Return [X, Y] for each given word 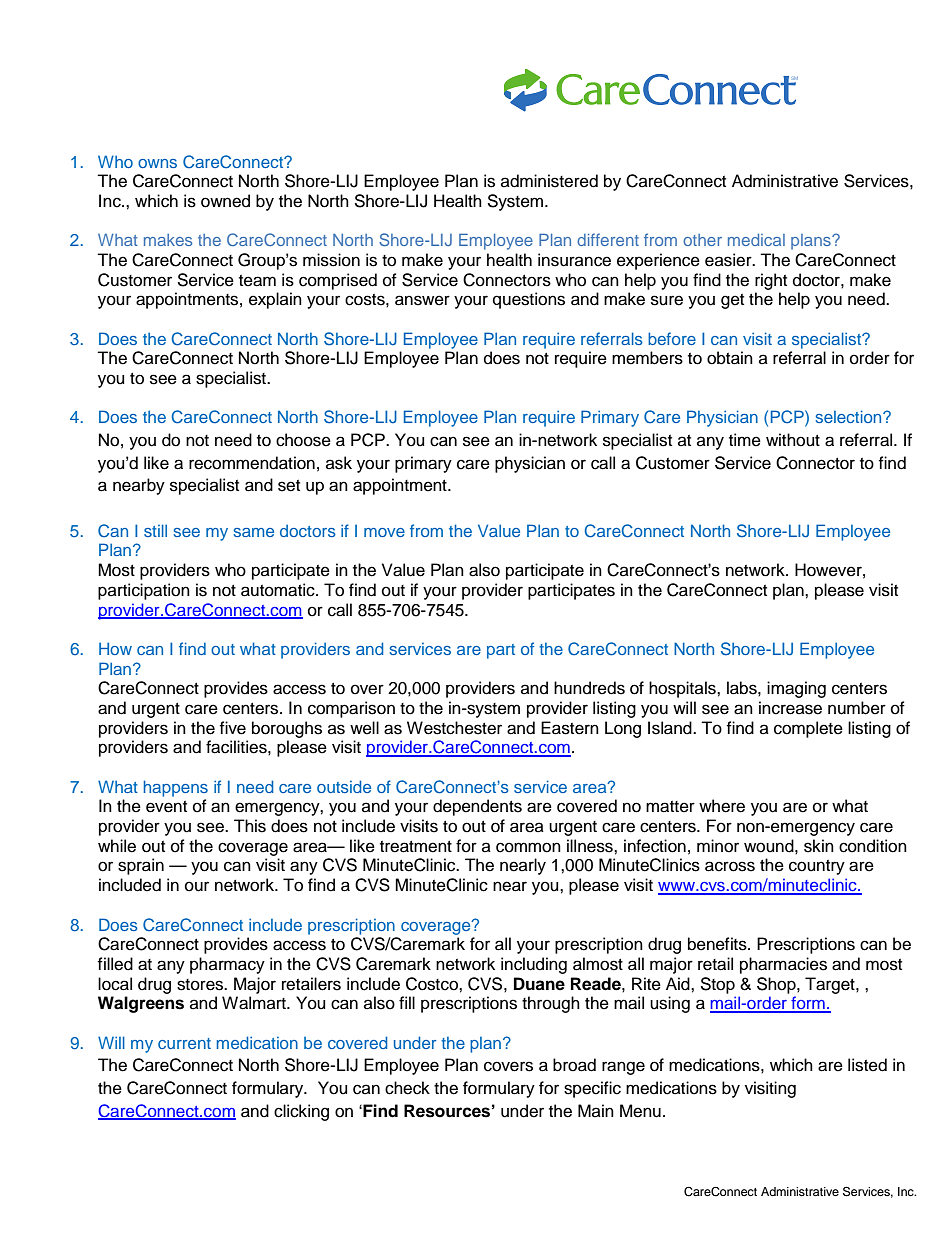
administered [549, 181]
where [722, 806]
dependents [477, 807]
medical [756, 240]
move [384, 532]
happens [176, 788]
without [793, 440]
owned [225, 201]
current [184, 1043]
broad [574, 1065]
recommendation [252, 463]
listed [867, 1065]
